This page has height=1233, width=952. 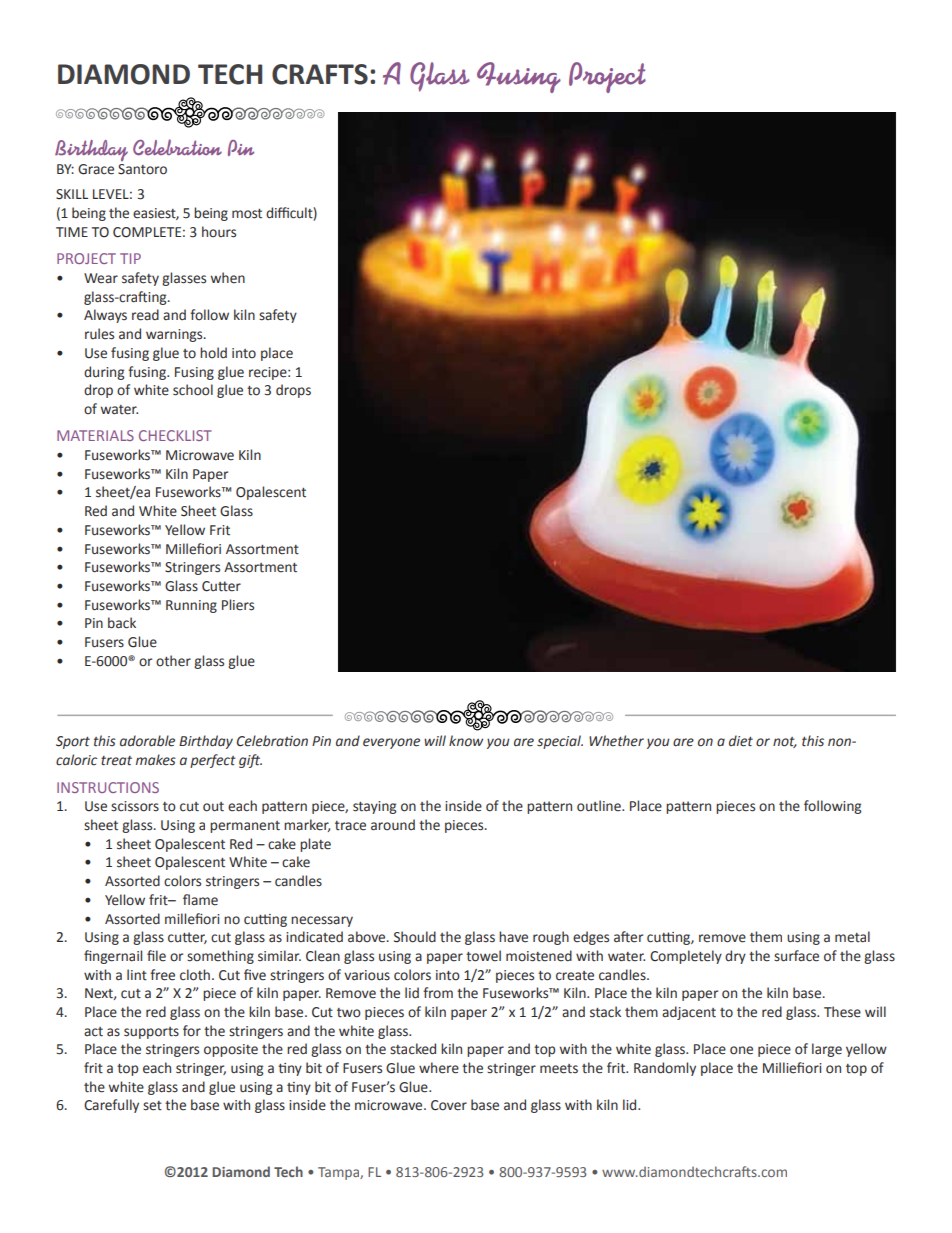 I want to click on Should, so click(x=415, y=937).
